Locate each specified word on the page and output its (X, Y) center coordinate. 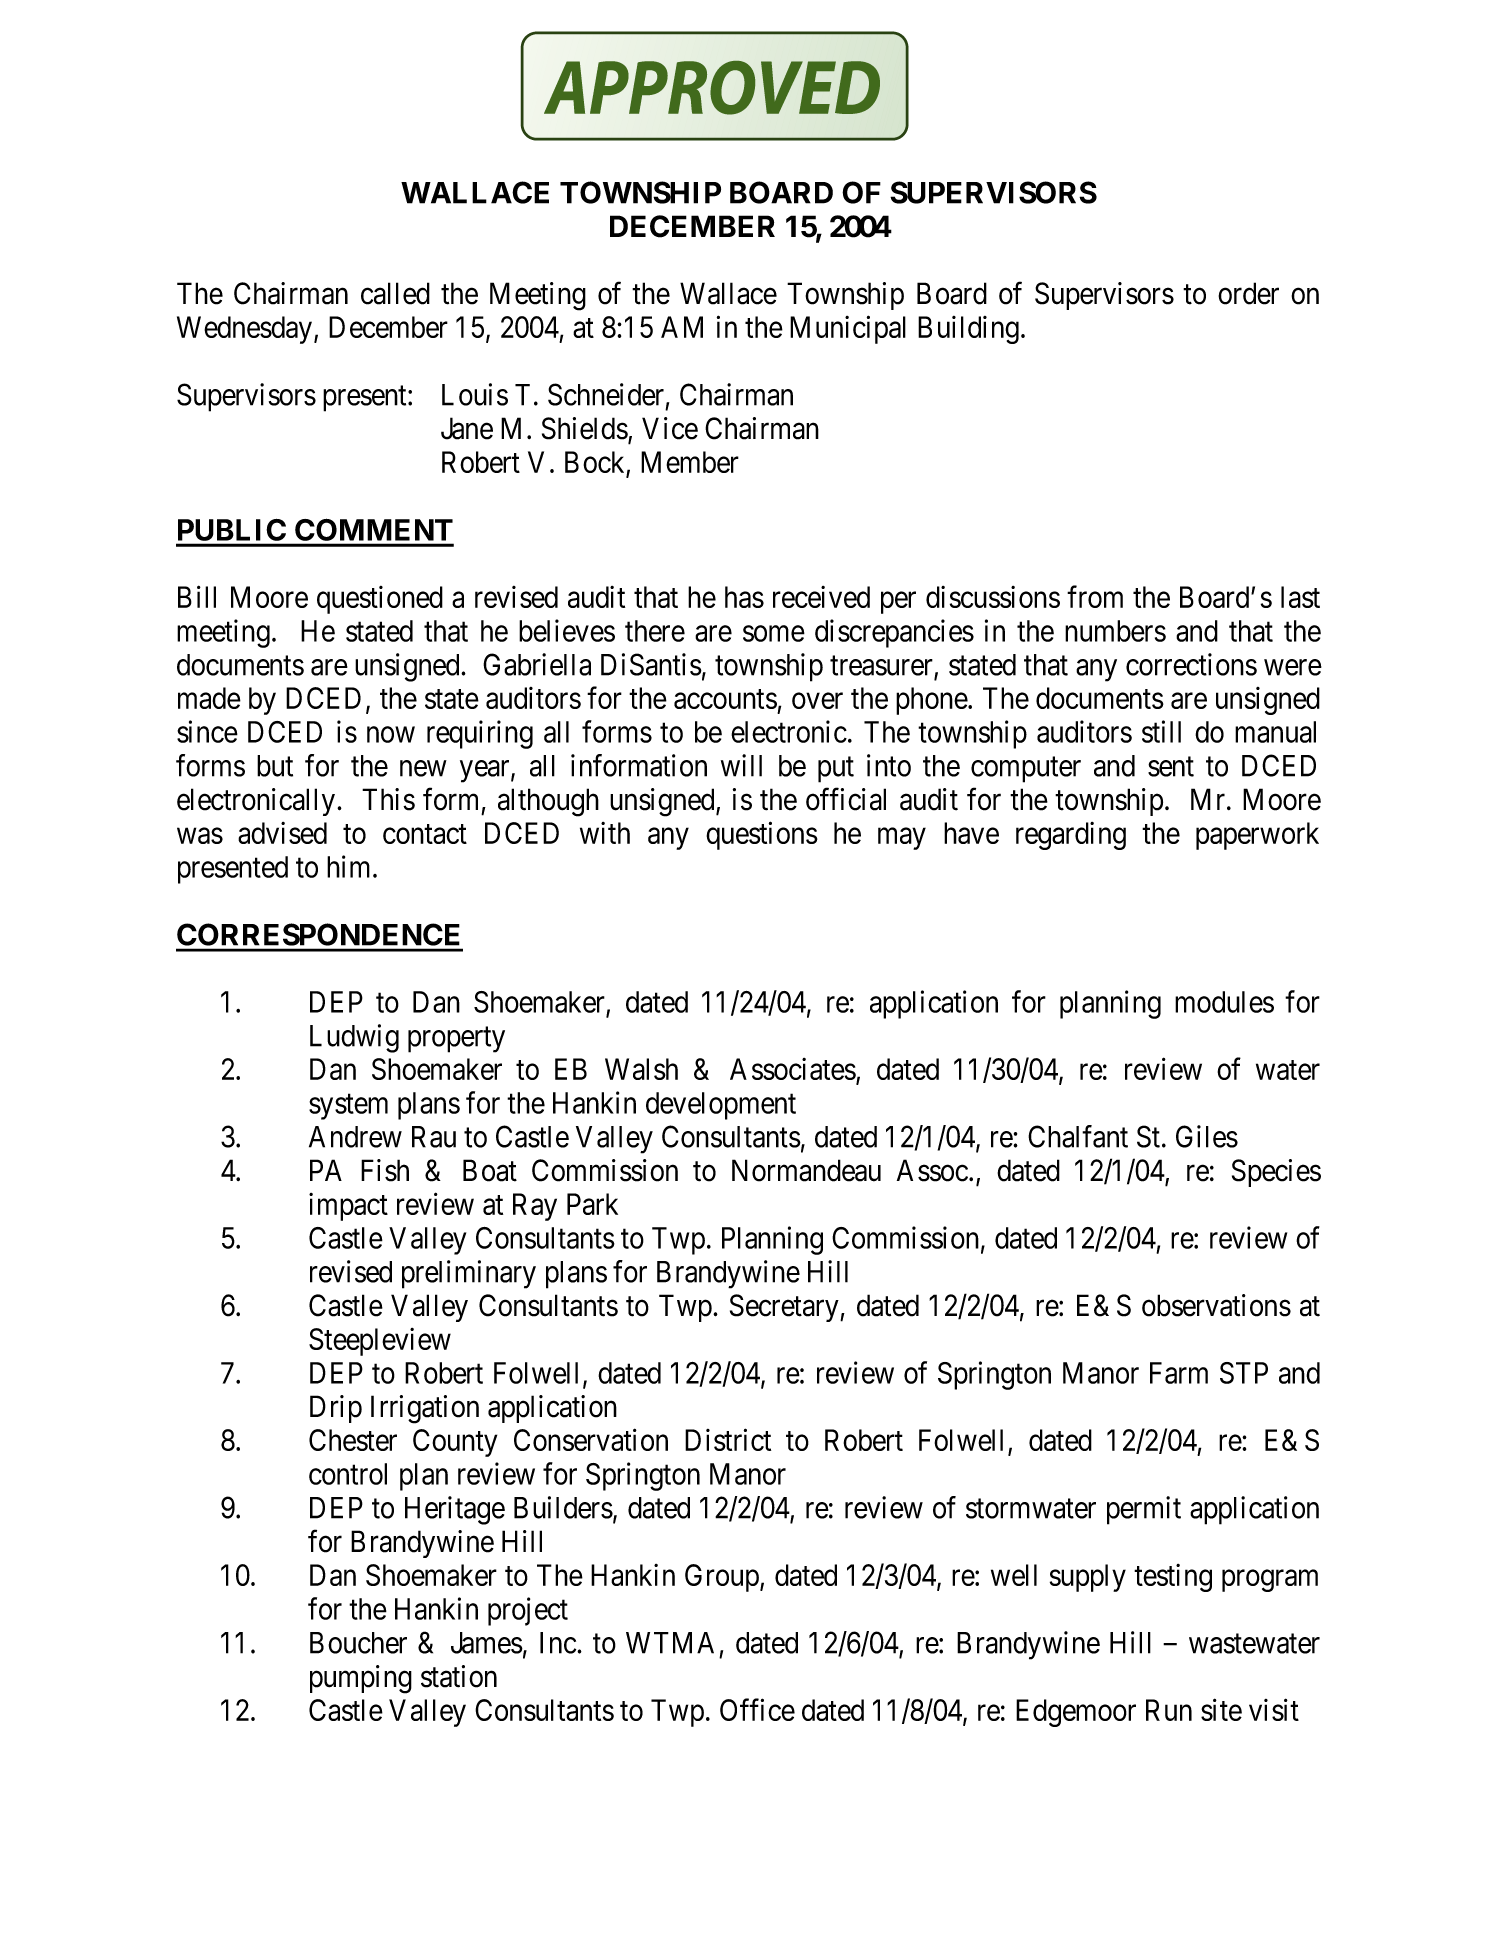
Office (757, 1709)
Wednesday (246, 330)
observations (1216, 1305)
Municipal (848, 329)
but (275, 766)
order (1248, 293)
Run (1169, 1710)
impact (348, 1207)
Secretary (785, 1308)
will (741, 765)
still (1161, 731)
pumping (361, 1679)
